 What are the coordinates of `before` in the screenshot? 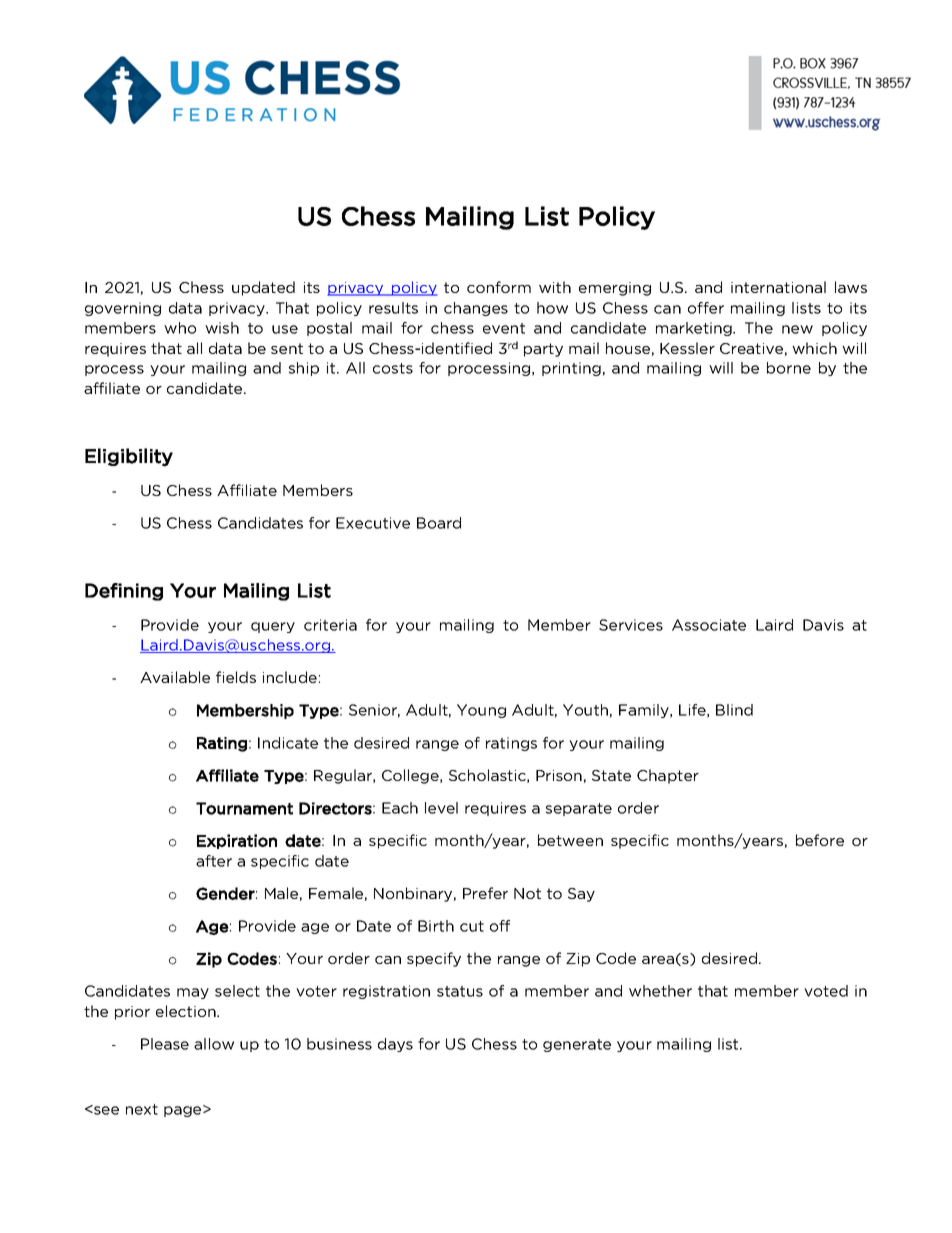 It's located at (820, 840).
